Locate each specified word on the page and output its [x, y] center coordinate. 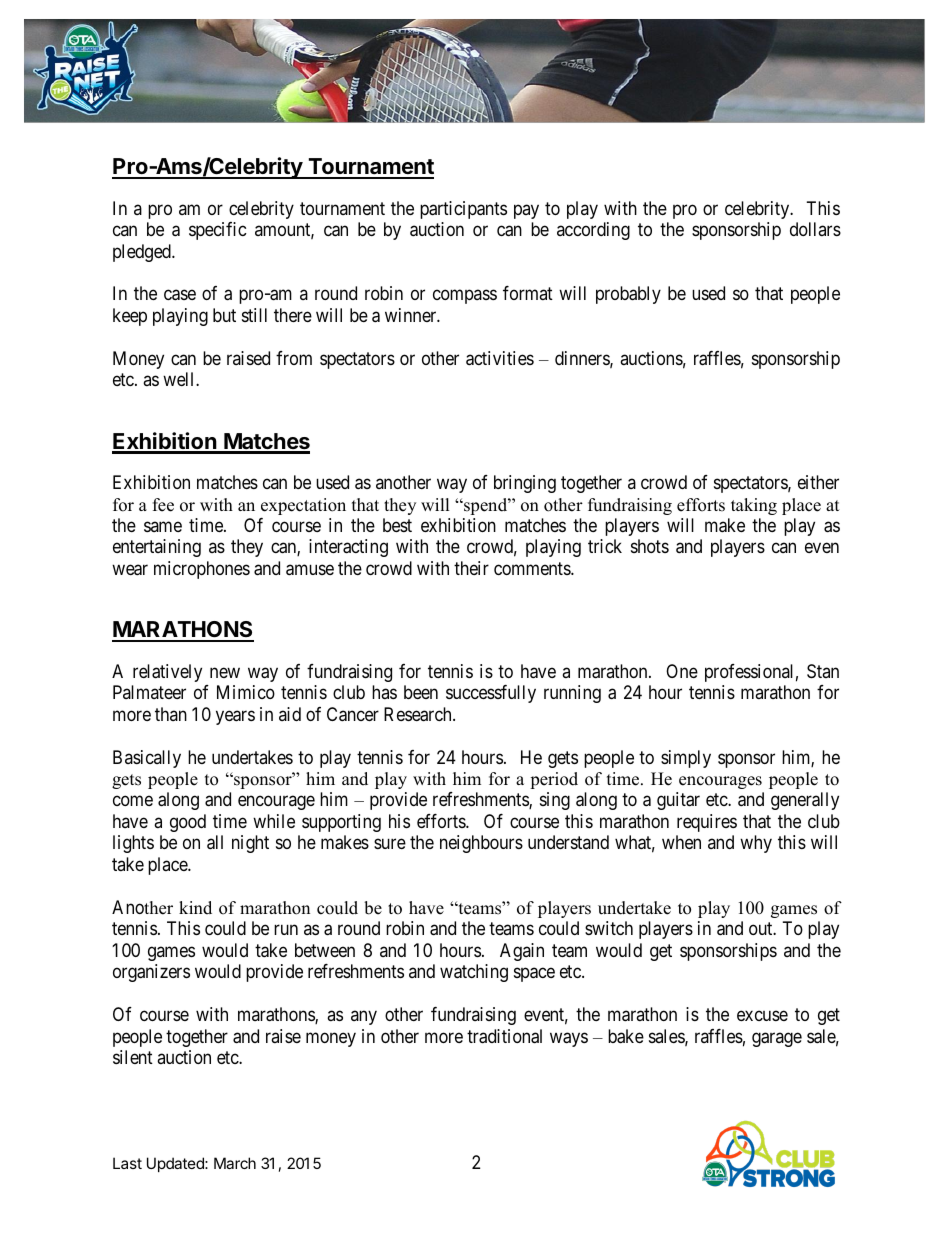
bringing [525, 484]
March [235, 1163]
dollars [815, 229]
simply [686, 759]
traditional [504, 1036]
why [756, 844]
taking [754, 506]
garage [777, 1039]
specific [218, 231]
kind [195, 908]
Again [522, 952]
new [225, 672]
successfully [491, 694]
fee [163, 505]
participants [463, 210]
